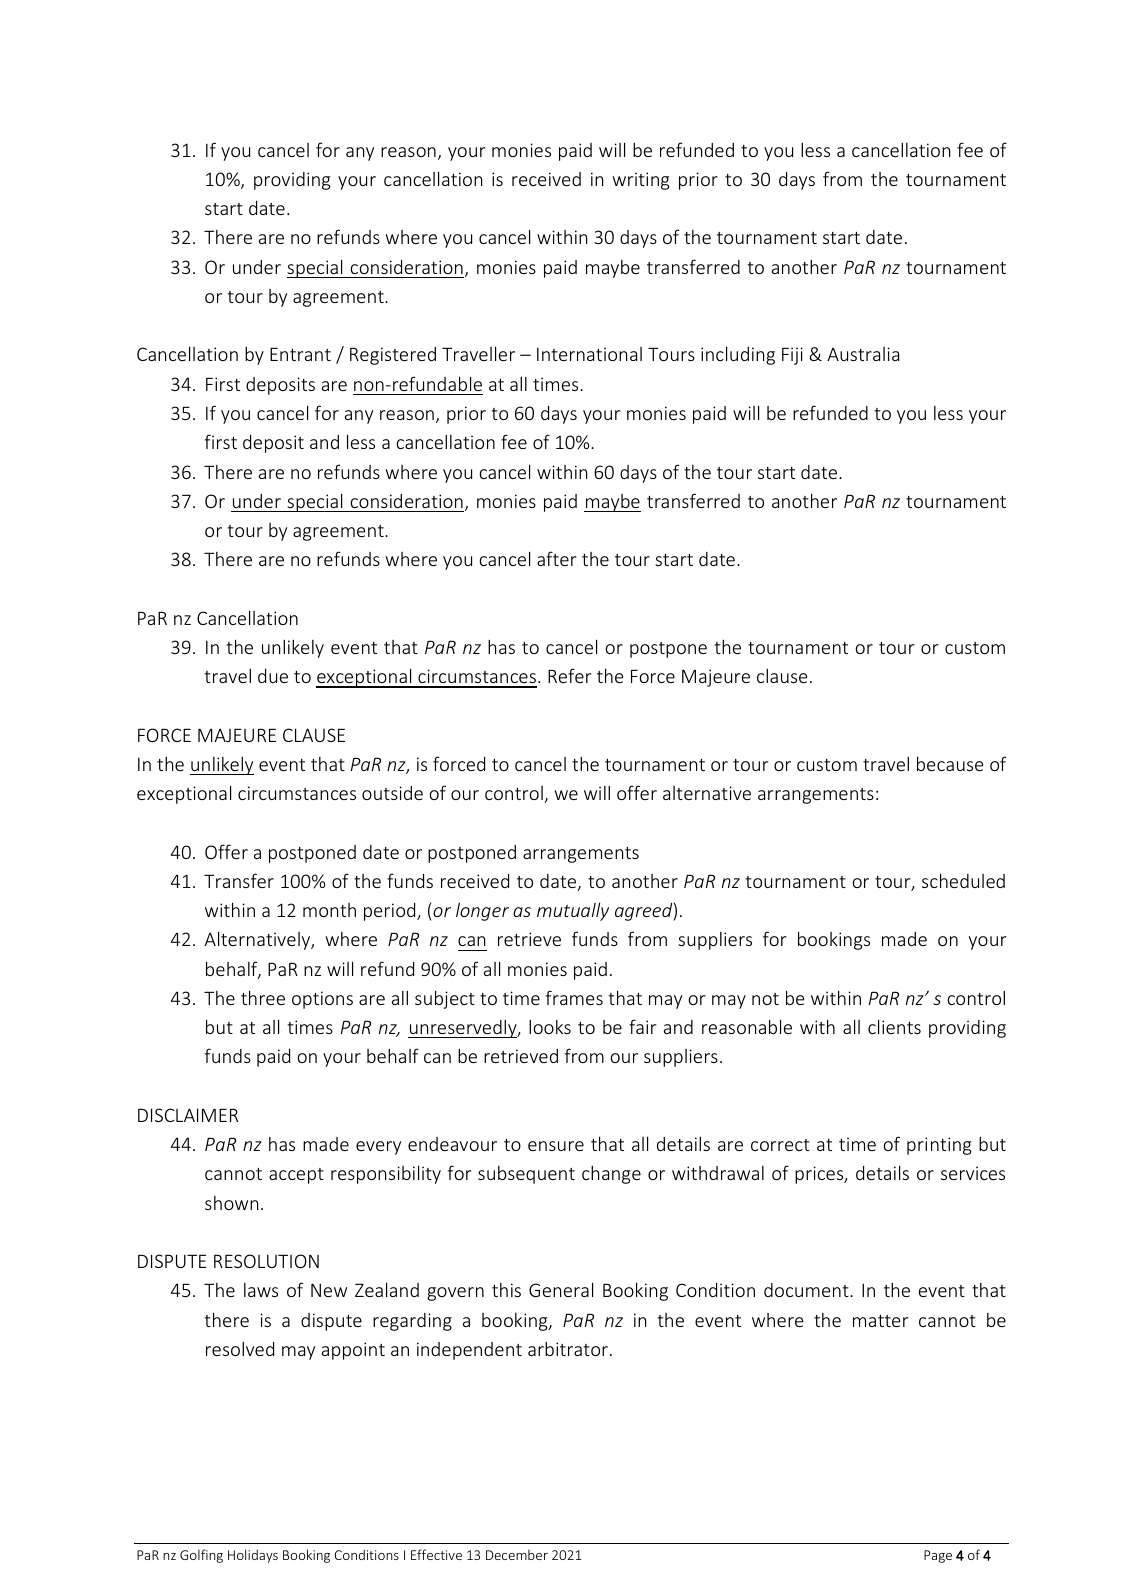 The image size is (1127, 1594). Describe the element at coordinates (517, 1555) in the document. I see `December` at that location.
